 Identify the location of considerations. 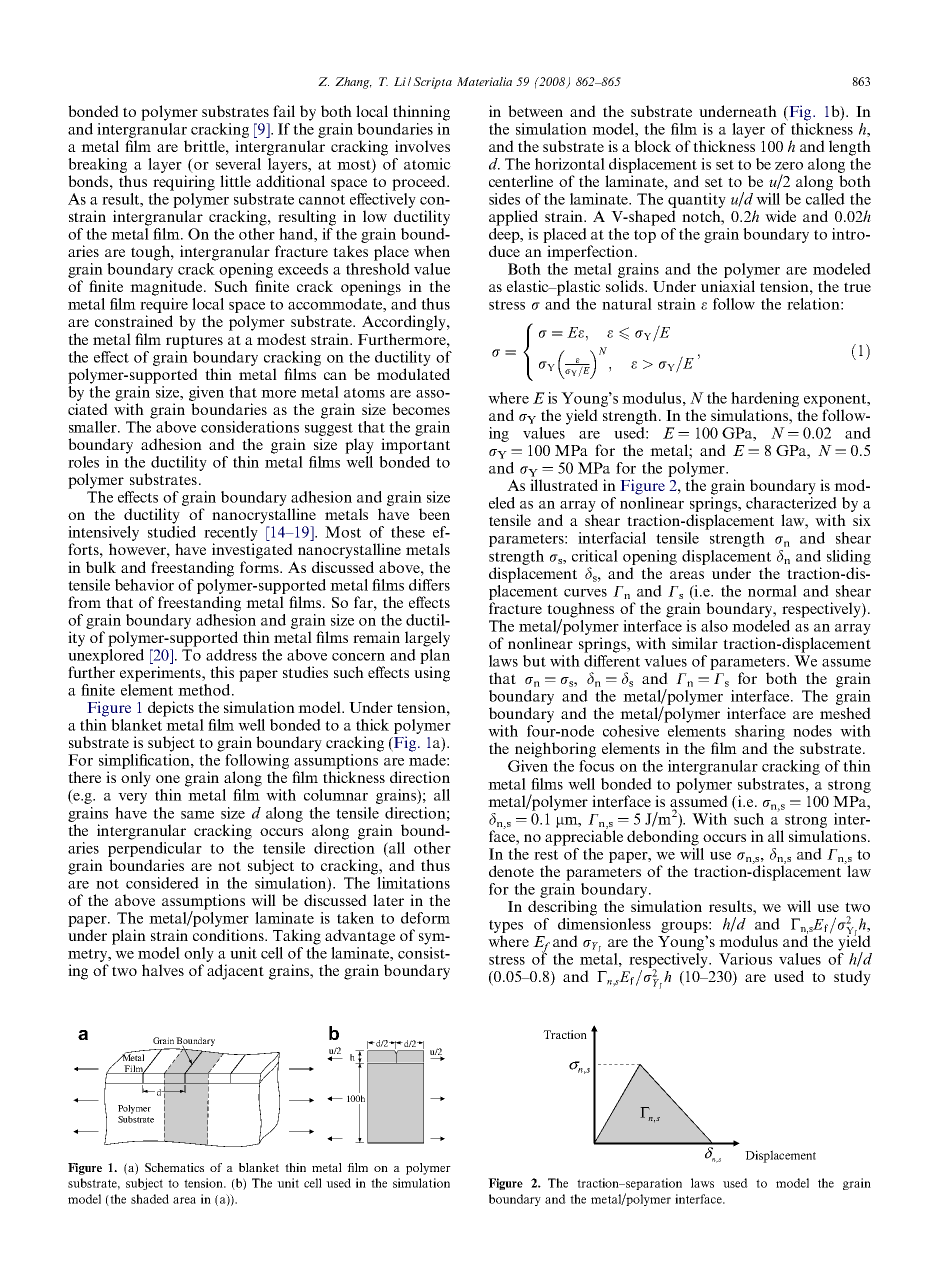
(250, 427).
